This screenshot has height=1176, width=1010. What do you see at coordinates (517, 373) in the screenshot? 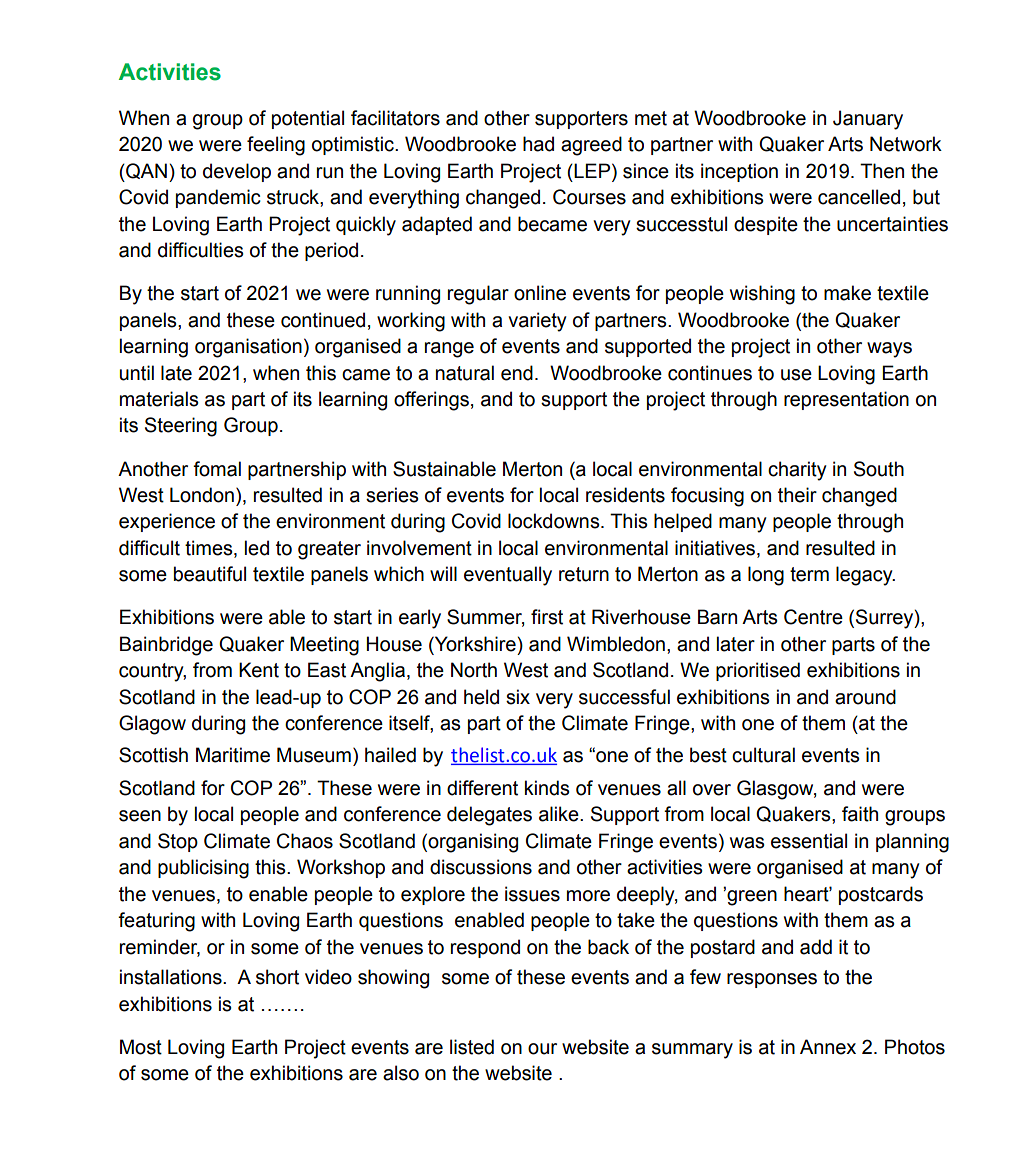
I see `end` at bounding box center [517, 373].
